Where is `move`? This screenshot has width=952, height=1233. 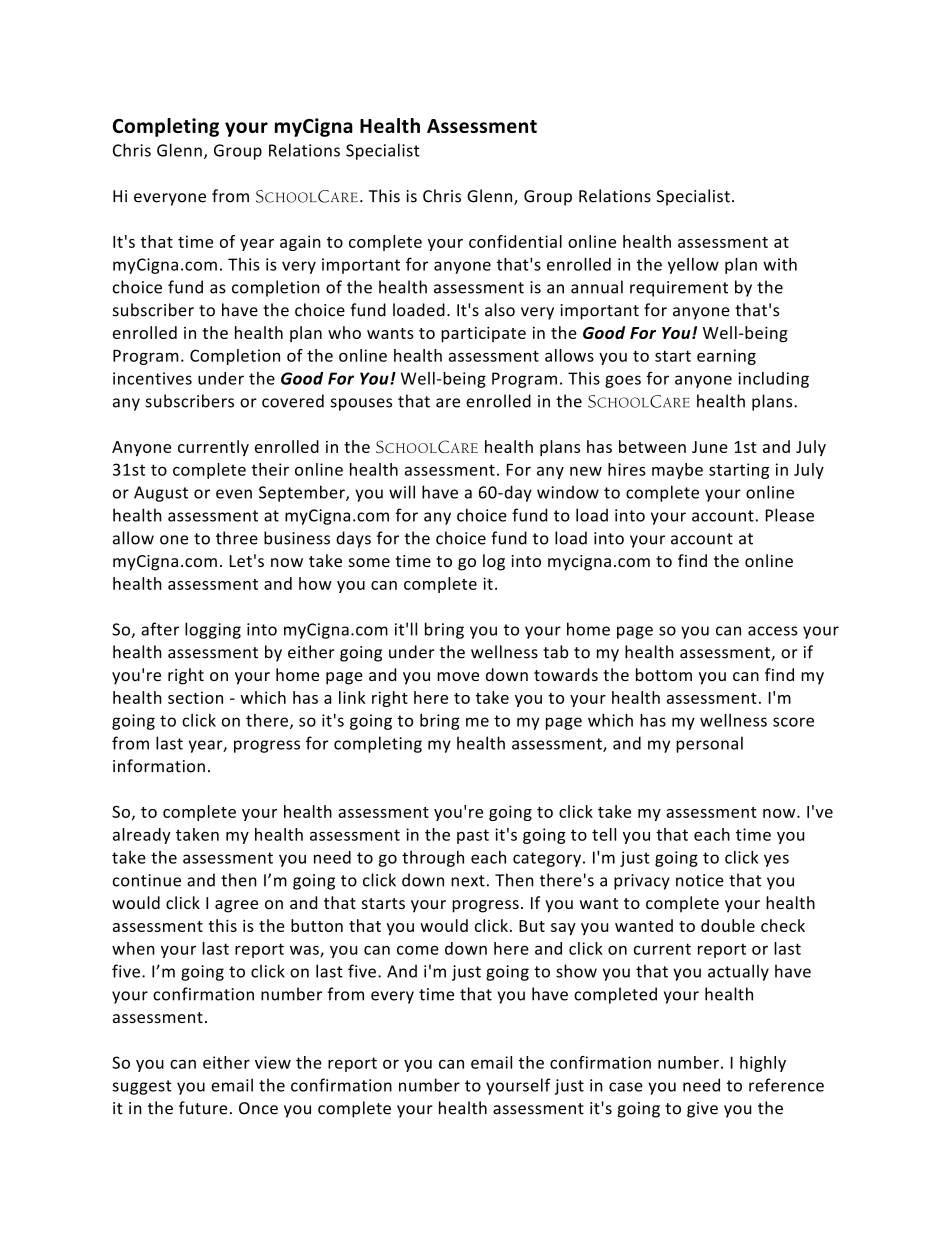
move is located at coordinates (458, 676).
